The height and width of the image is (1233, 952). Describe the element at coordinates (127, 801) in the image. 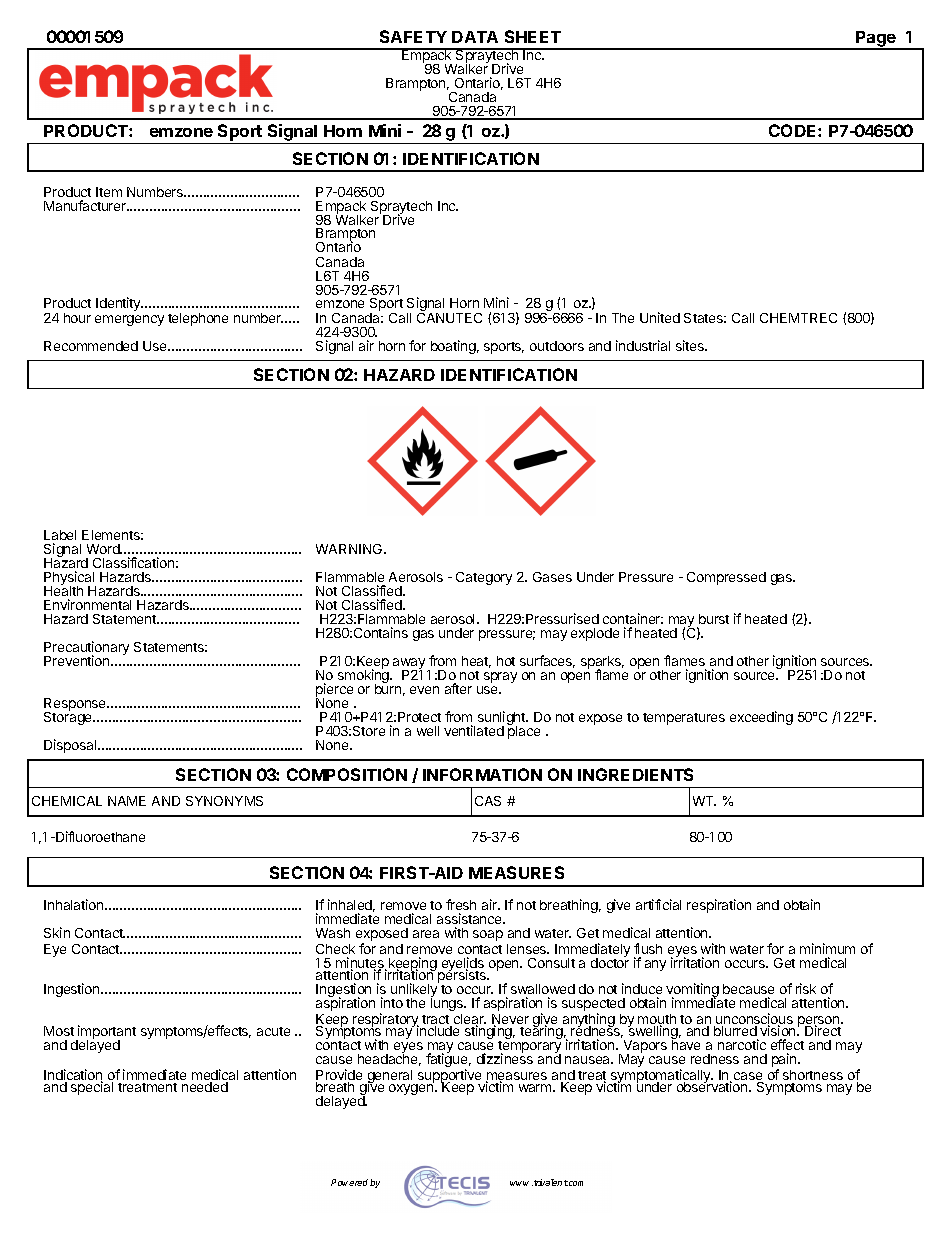

I see `NAME` at that location.
